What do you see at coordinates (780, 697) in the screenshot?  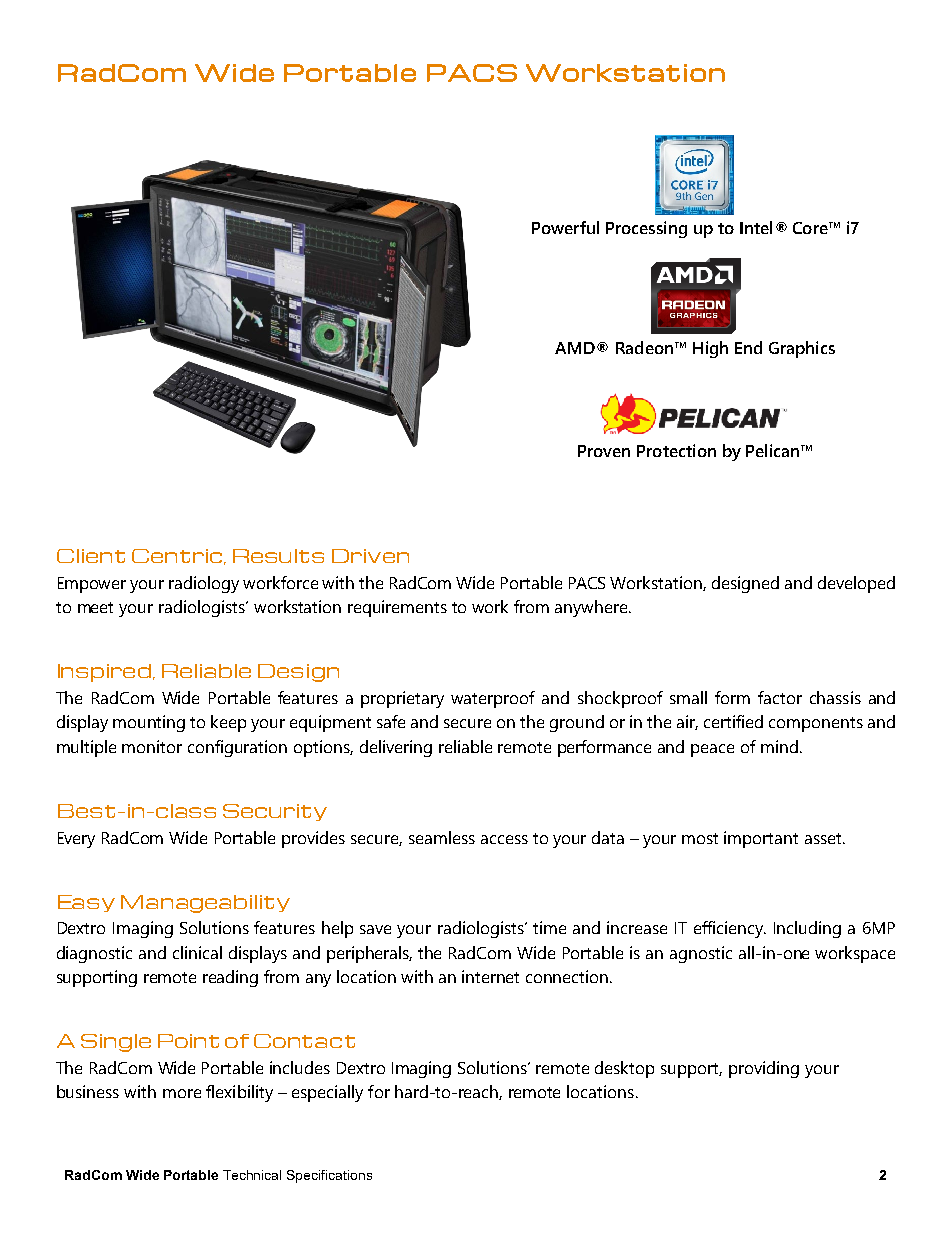 I see `factor` at bounding box center [780, 697].
